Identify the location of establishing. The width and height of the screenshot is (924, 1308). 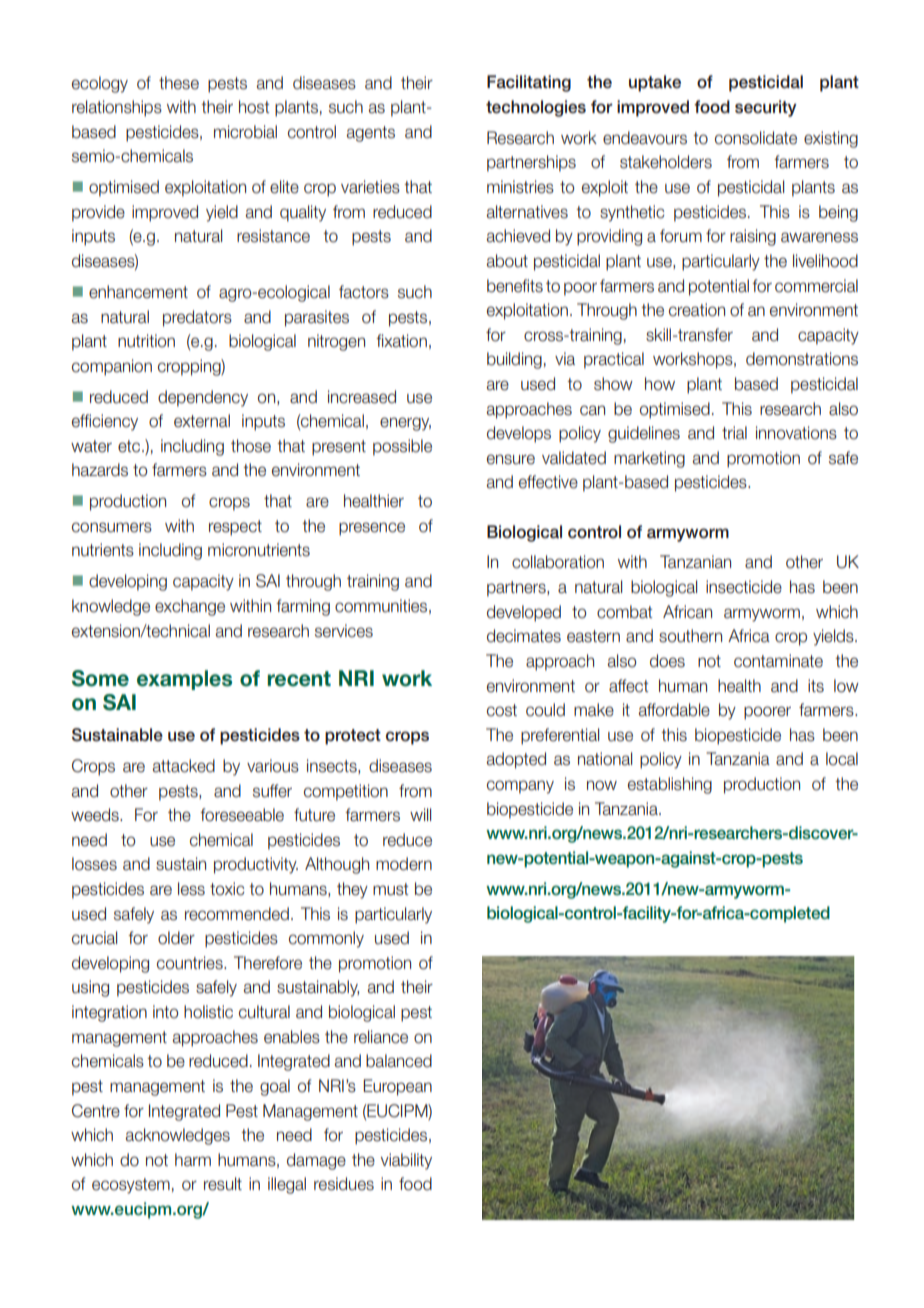
(670, 785).
